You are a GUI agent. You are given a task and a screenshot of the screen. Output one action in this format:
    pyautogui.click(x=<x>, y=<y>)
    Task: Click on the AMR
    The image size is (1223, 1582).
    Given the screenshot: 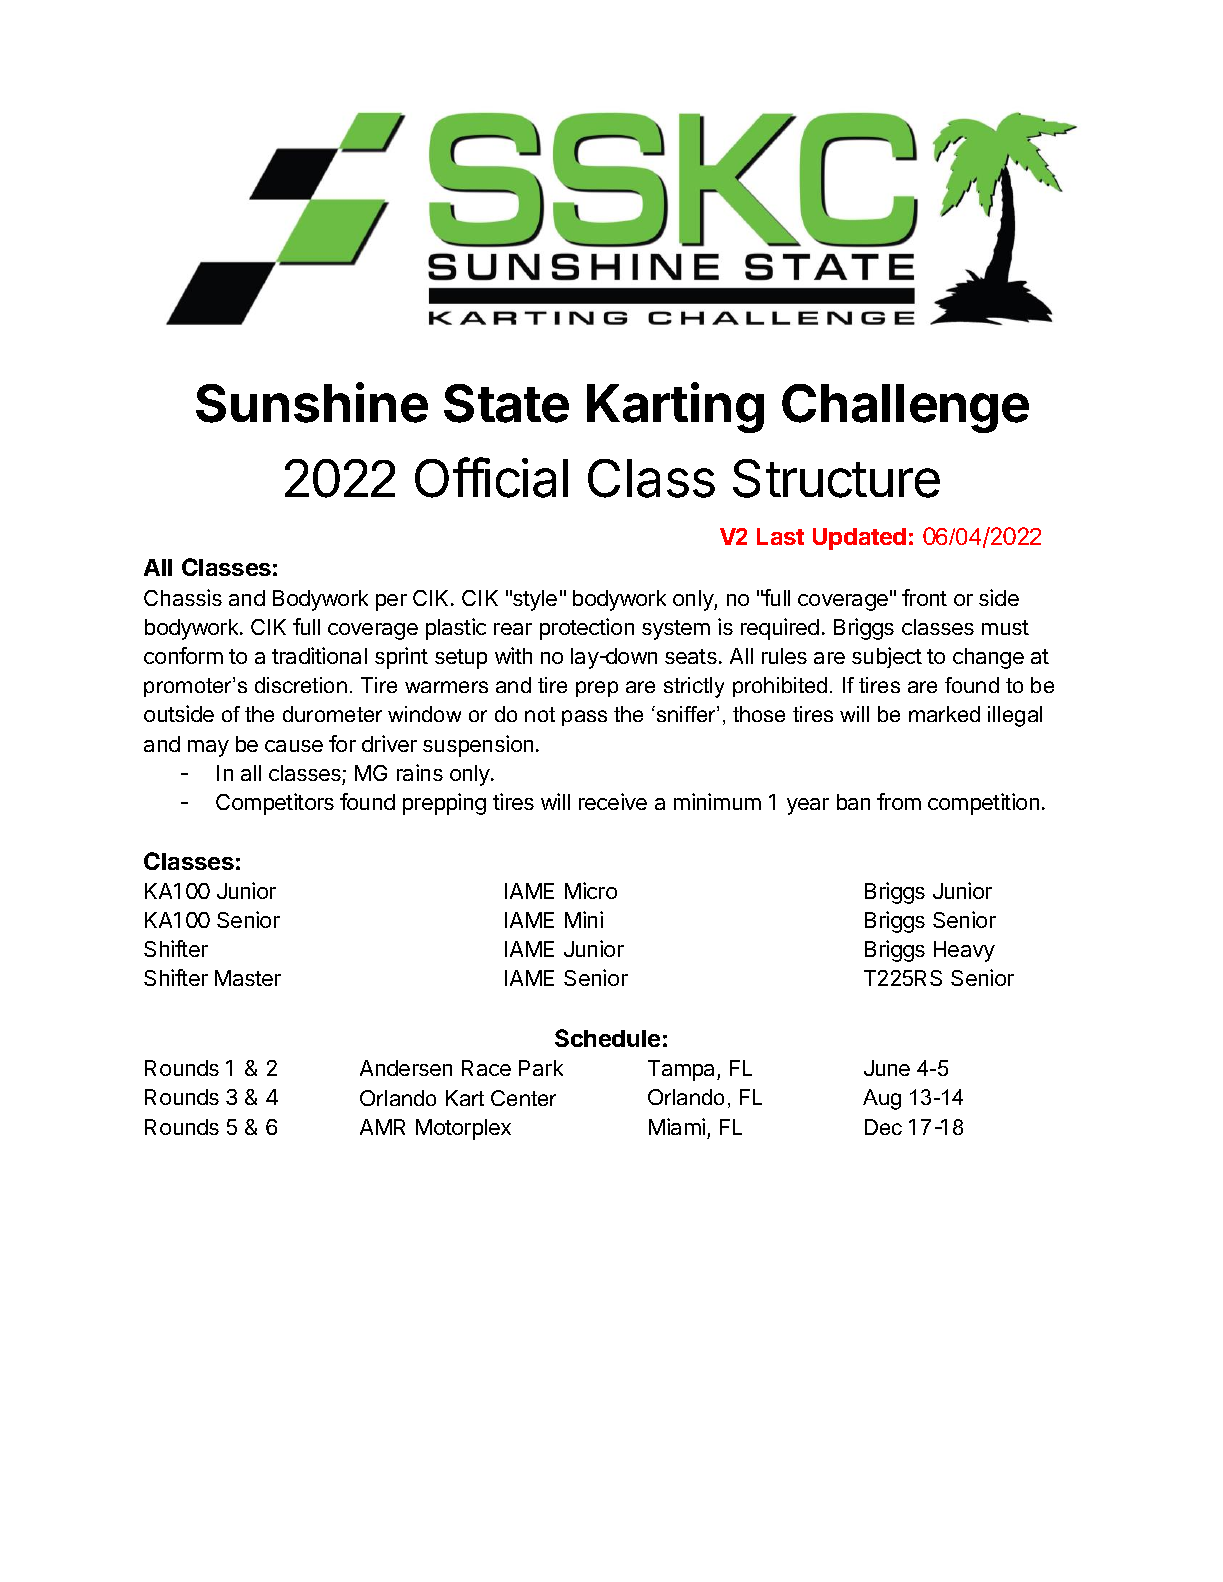 What is the action you would take?
    pyautogui.click(x=382, y=1127)
